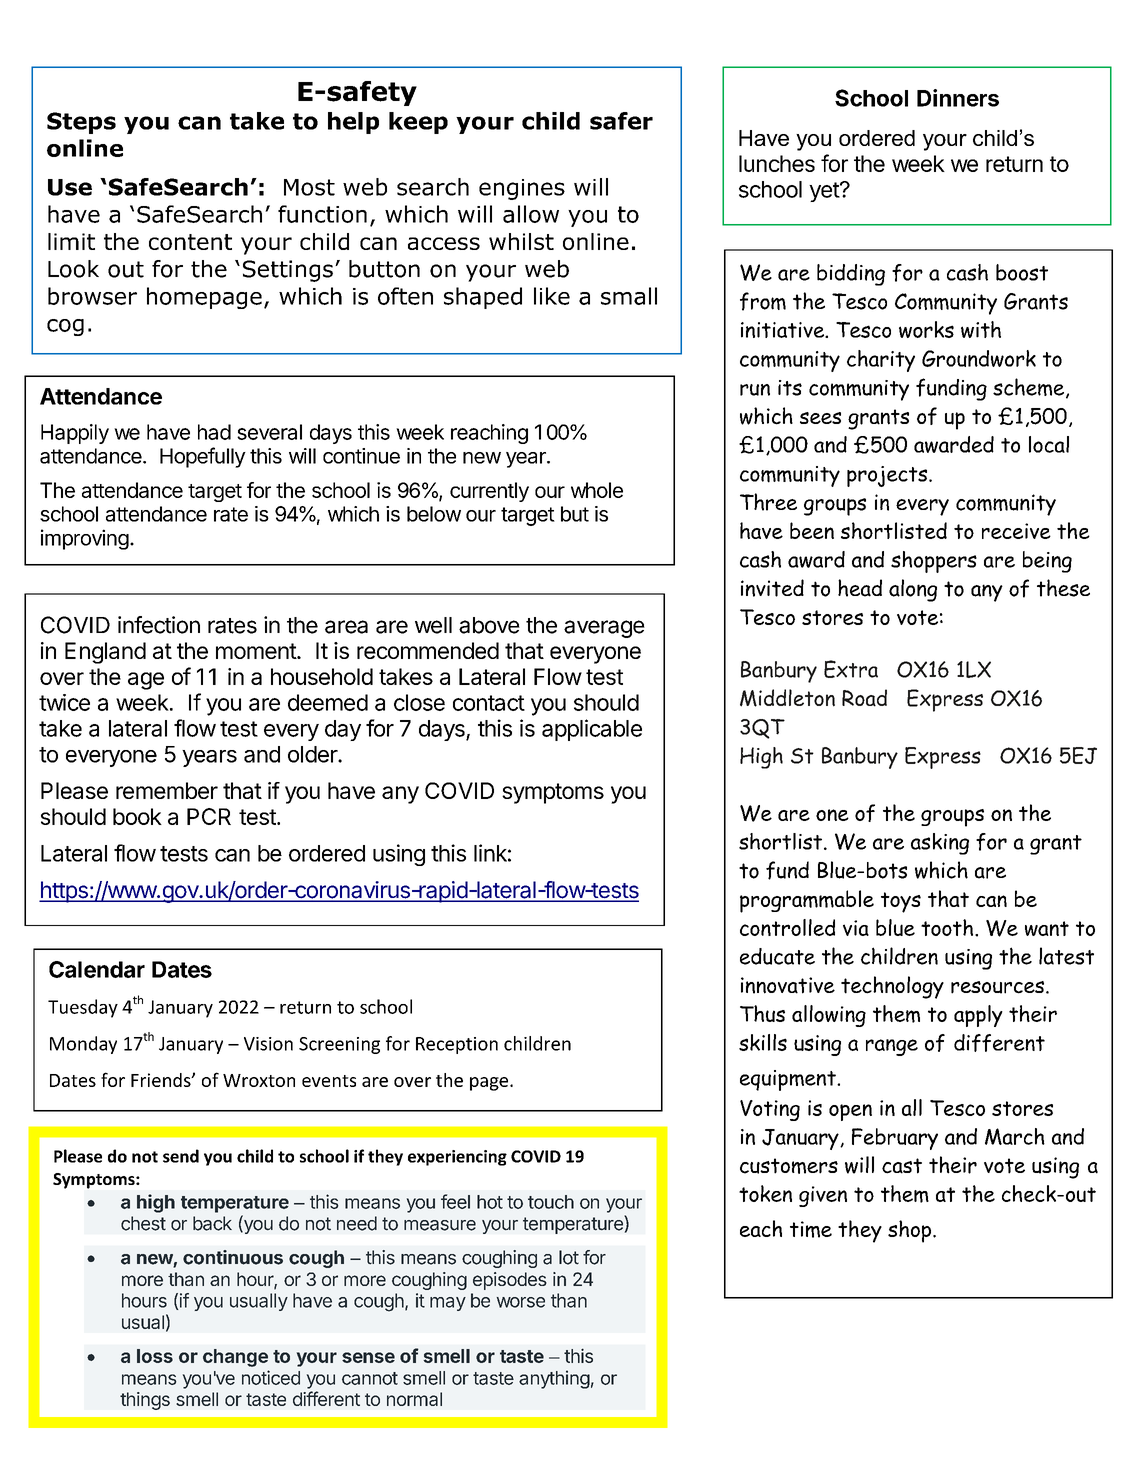  I want to click on Steps, so click(81, 123).
